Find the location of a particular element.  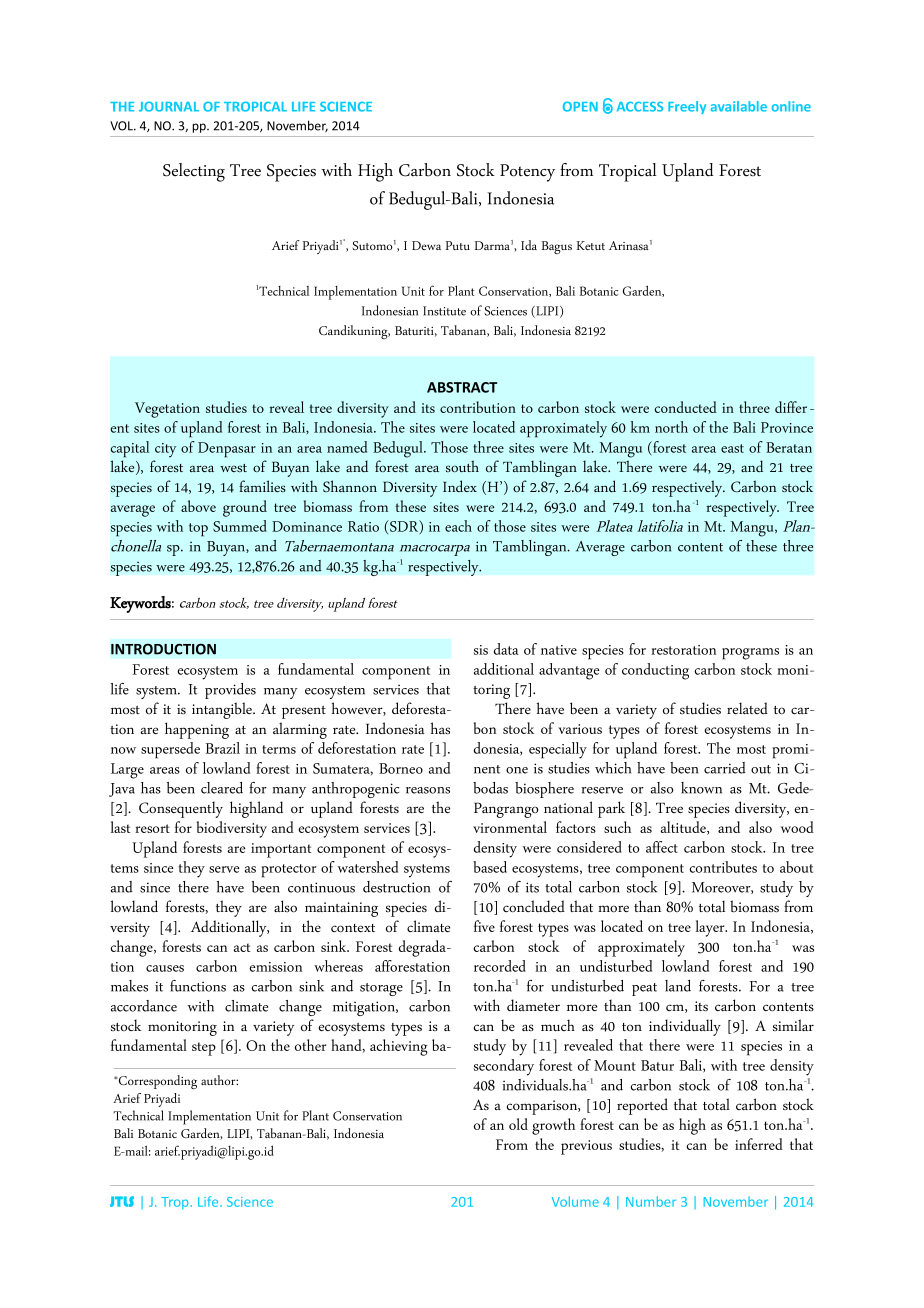

Potency is located at coordinates (527, 173).
